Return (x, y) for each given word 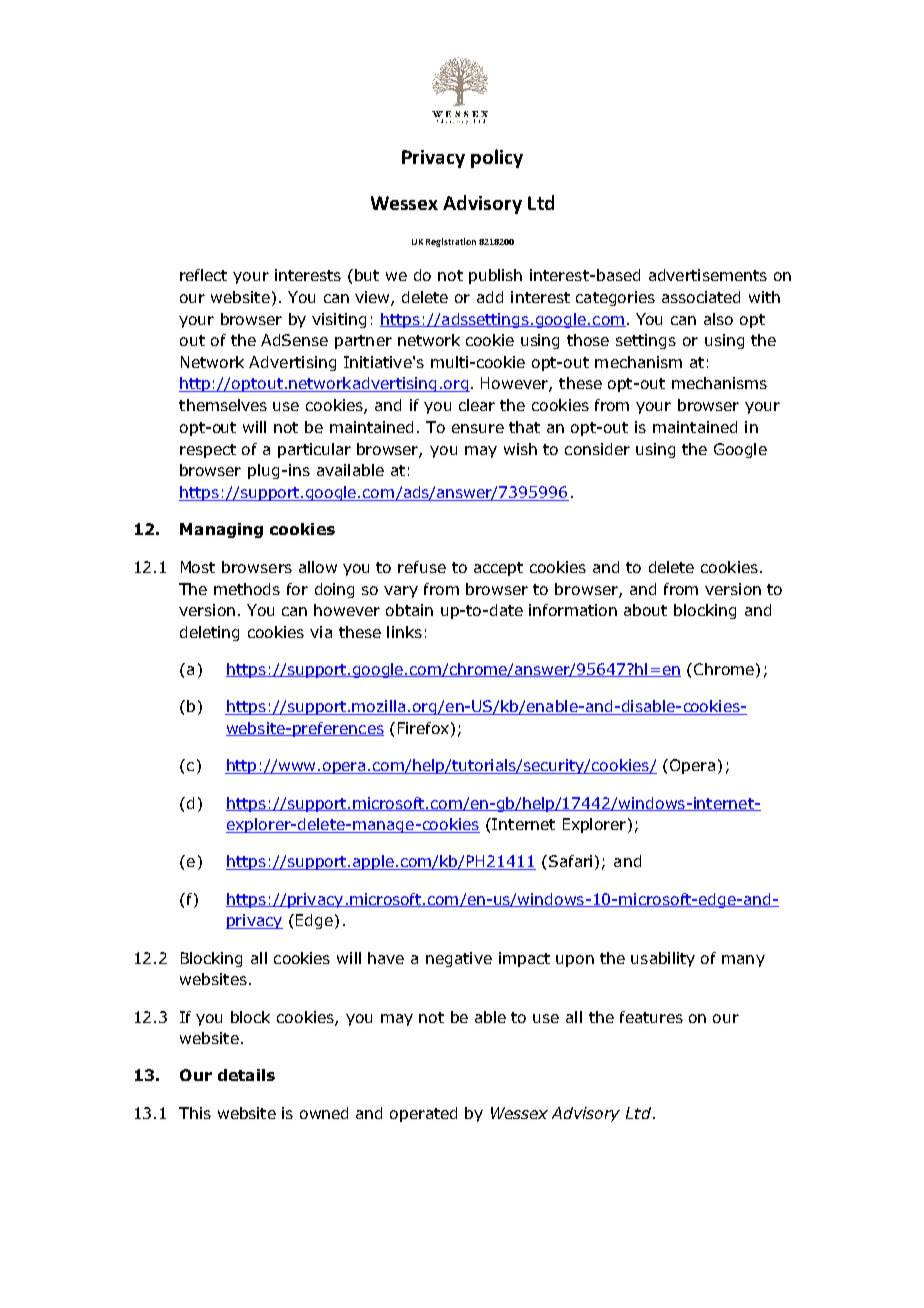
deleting (209, 633)
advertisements (708, 275)
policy (497, 158)
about (645, 610)
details (246, 1075)
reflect (203, 275)
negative (459, 959)
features (651, 1017)
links (404, 632)
